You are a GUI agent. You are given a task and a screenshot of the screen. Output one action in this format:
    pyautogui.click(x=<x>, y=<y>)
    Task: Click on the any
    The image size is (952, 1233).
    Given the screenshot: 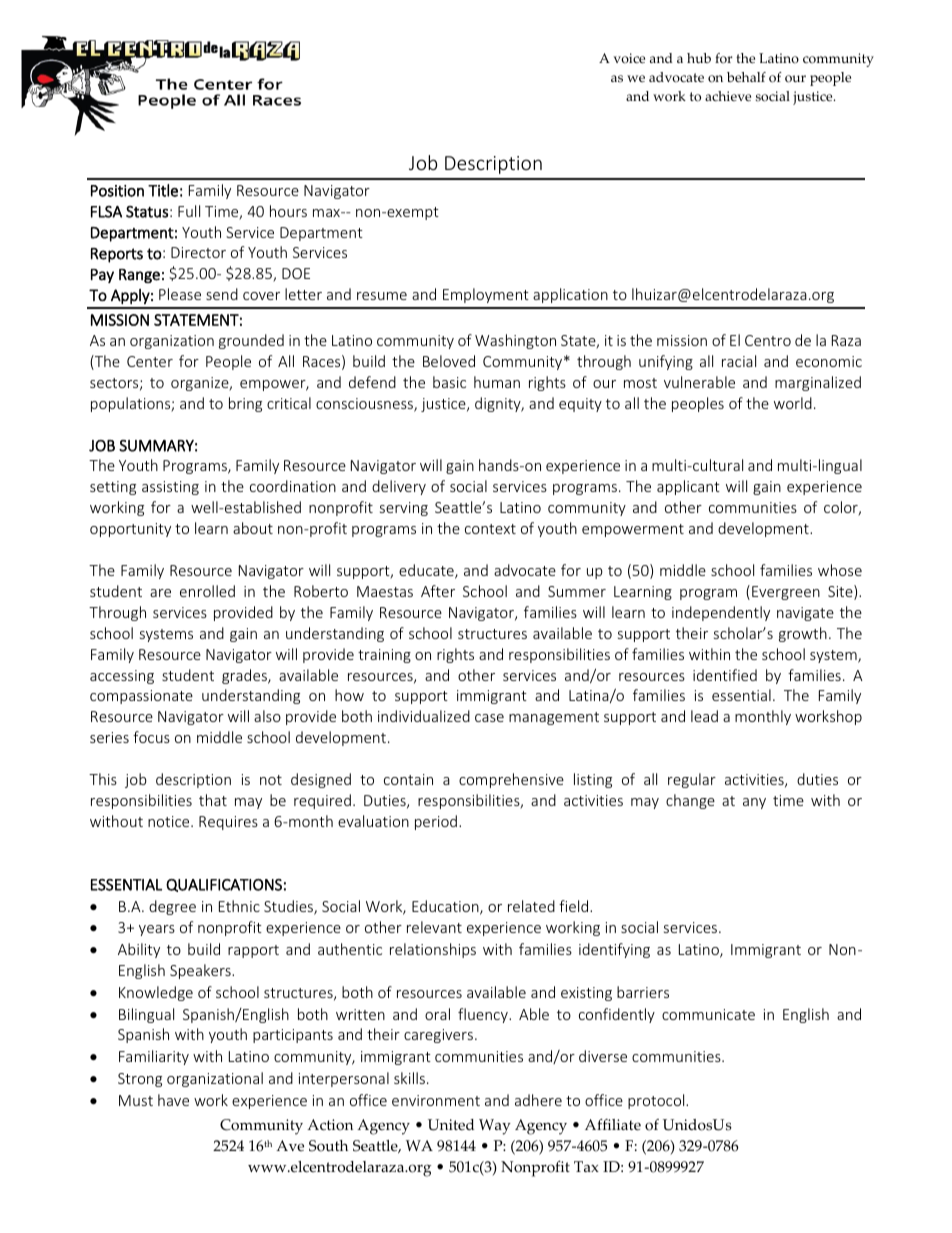 What is the action you would take?
    pyautogui.click(x=754, y=803)
